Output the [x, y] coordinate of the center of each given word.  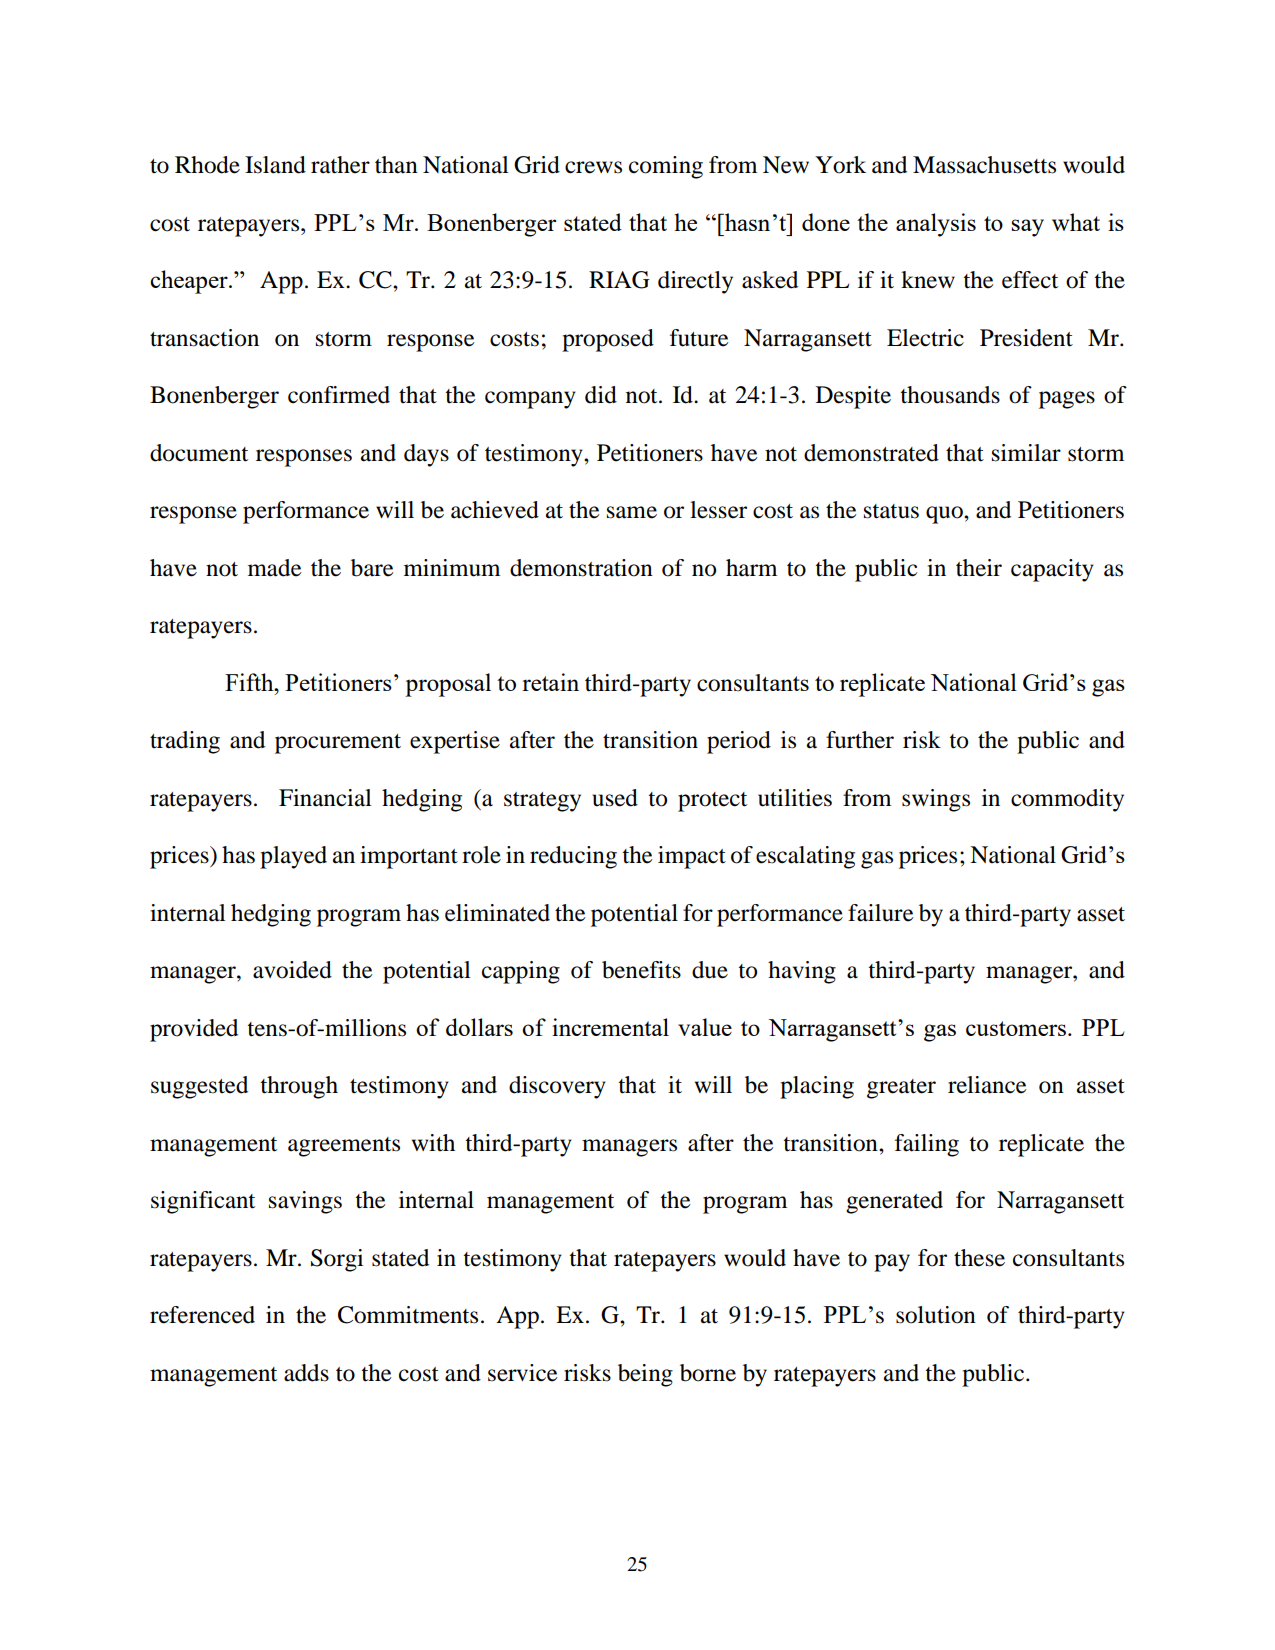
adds [306, 1373]
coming [666, 167]
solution [936, 1315]
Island [275, 165]
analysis [936, 225]
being [645, 1375]
